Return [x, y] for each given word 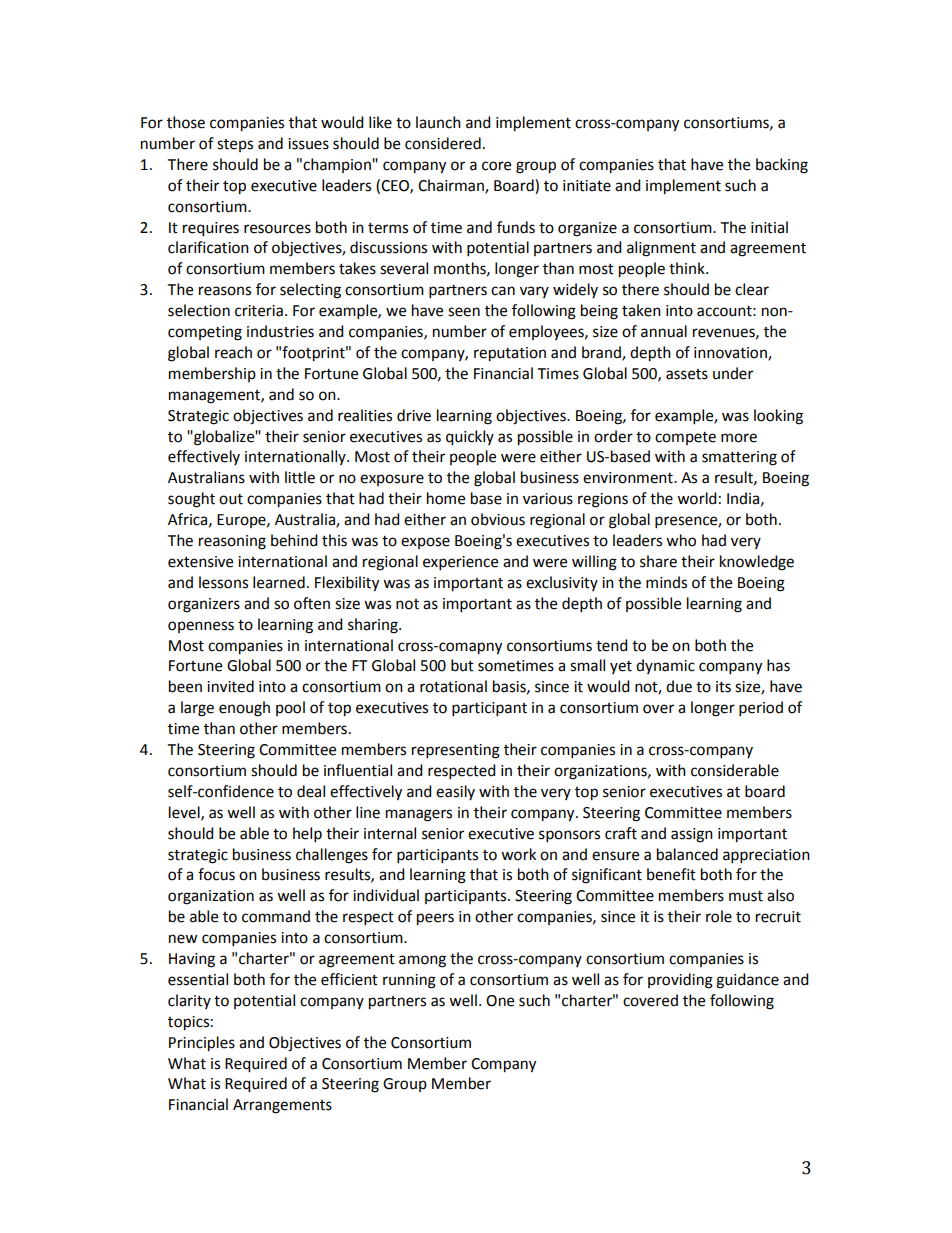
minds [666, 582]
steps [235, 145]
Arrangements [282, 1106]
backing [782, 166]
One [500, 1001]
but [462, 665]
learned [279, 582]
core [496, 166]
